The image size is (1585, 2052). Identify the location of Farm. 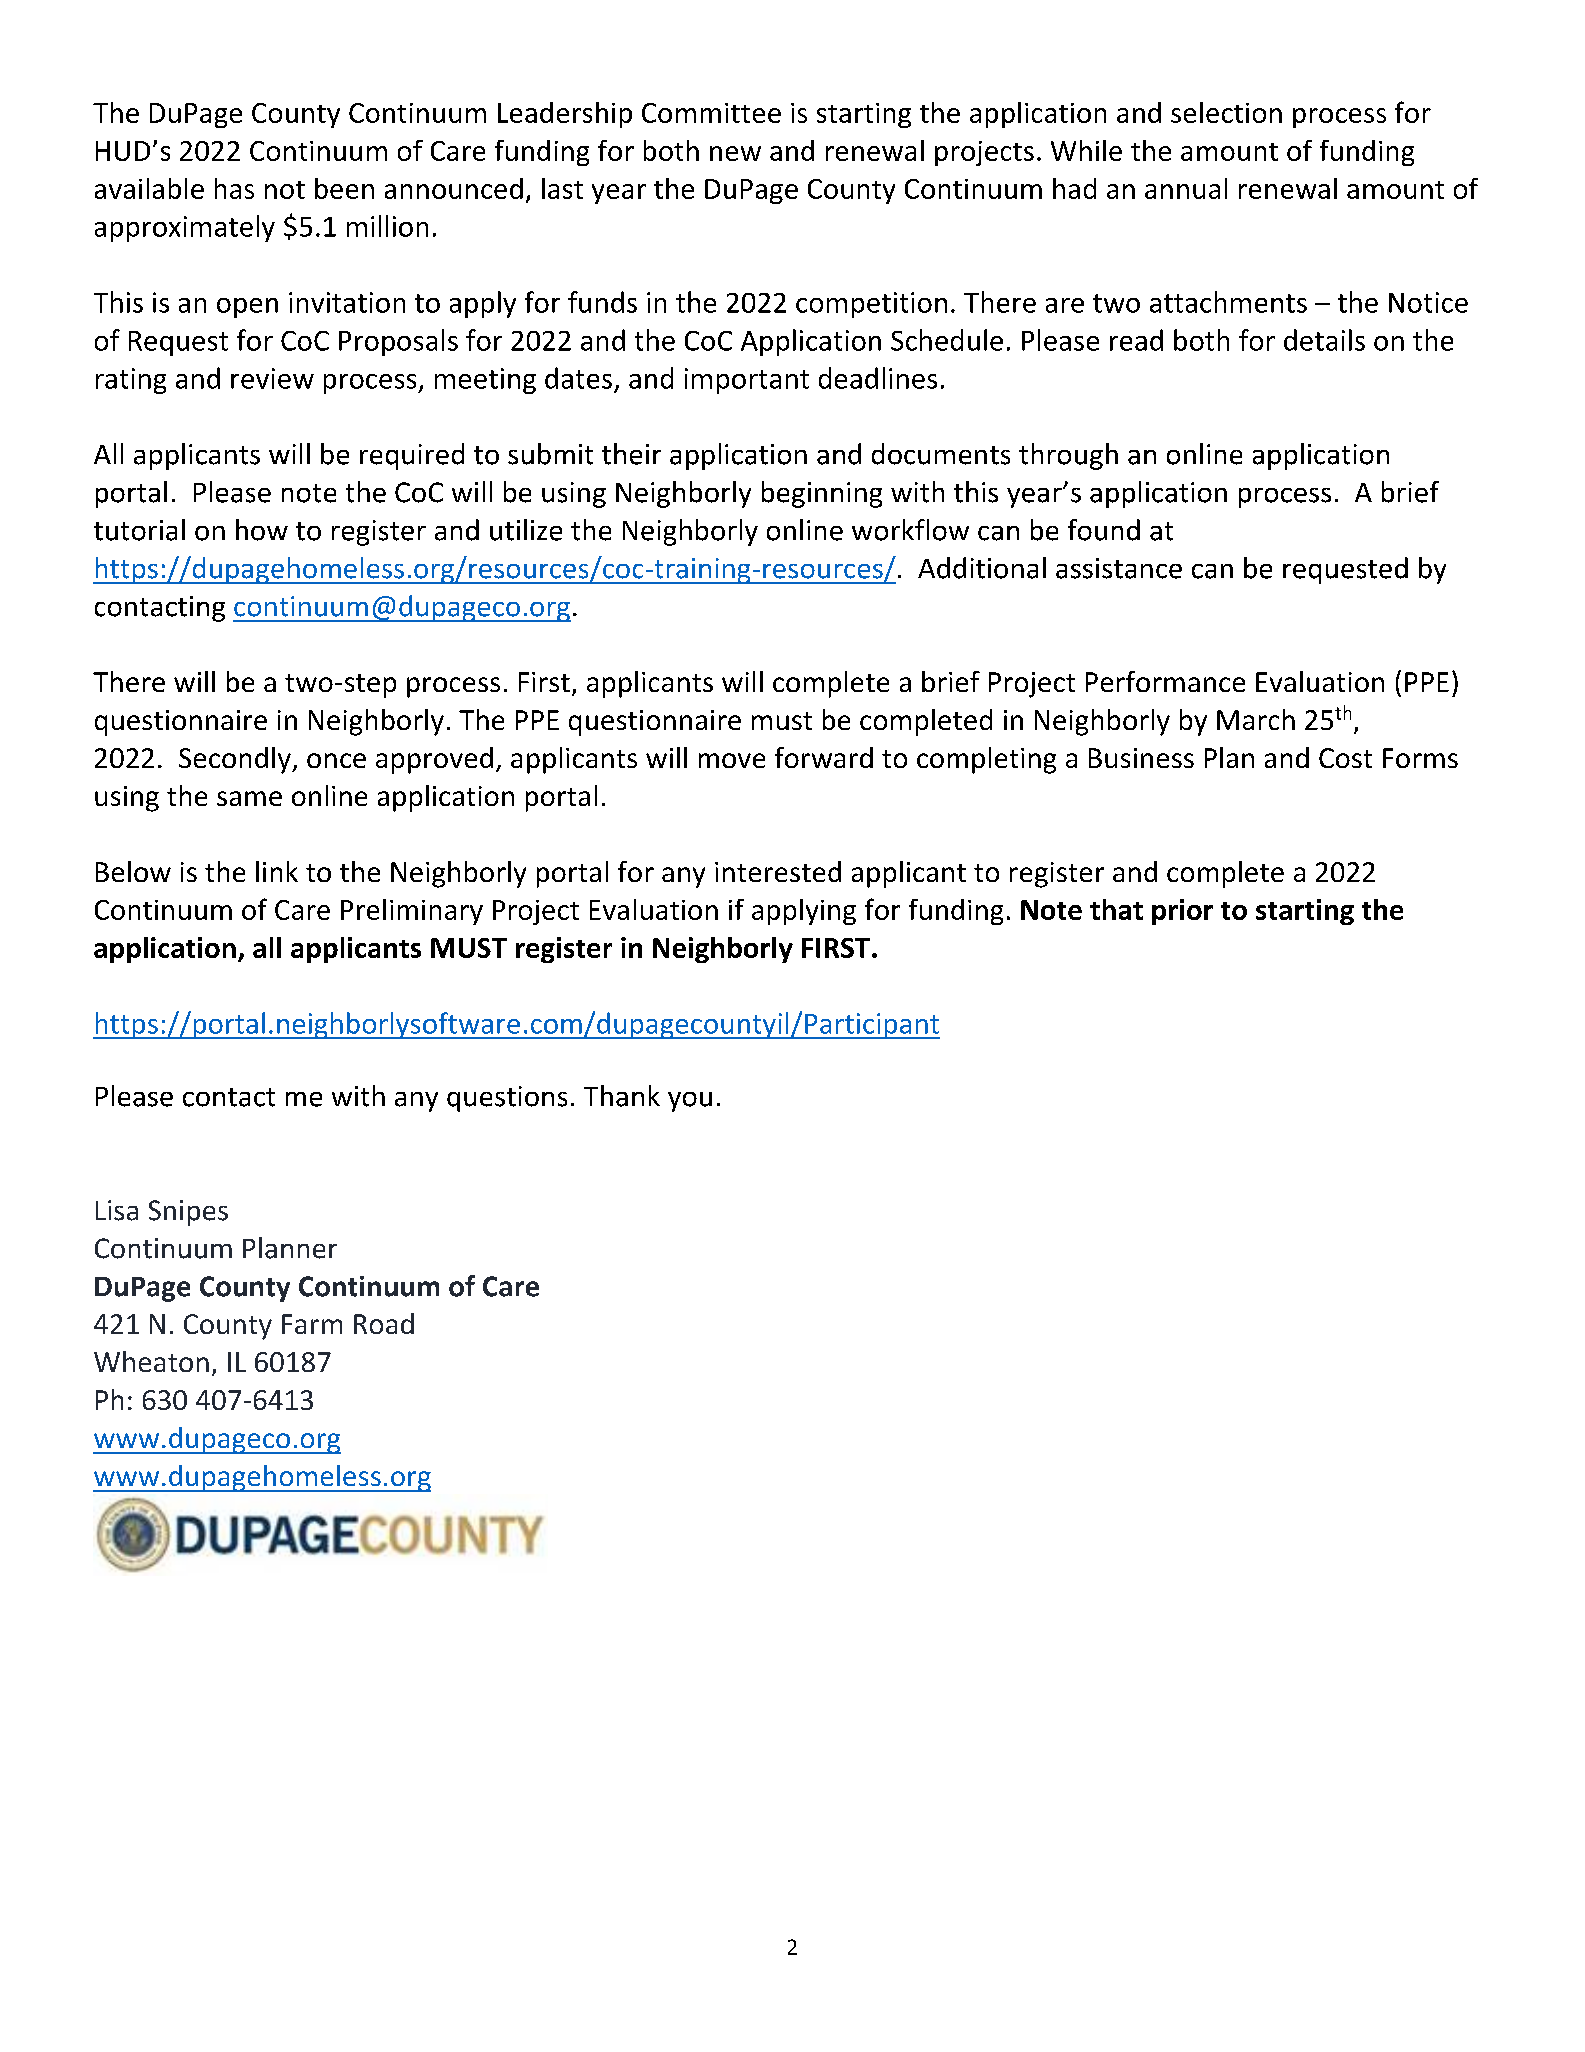
(312, 1324).
